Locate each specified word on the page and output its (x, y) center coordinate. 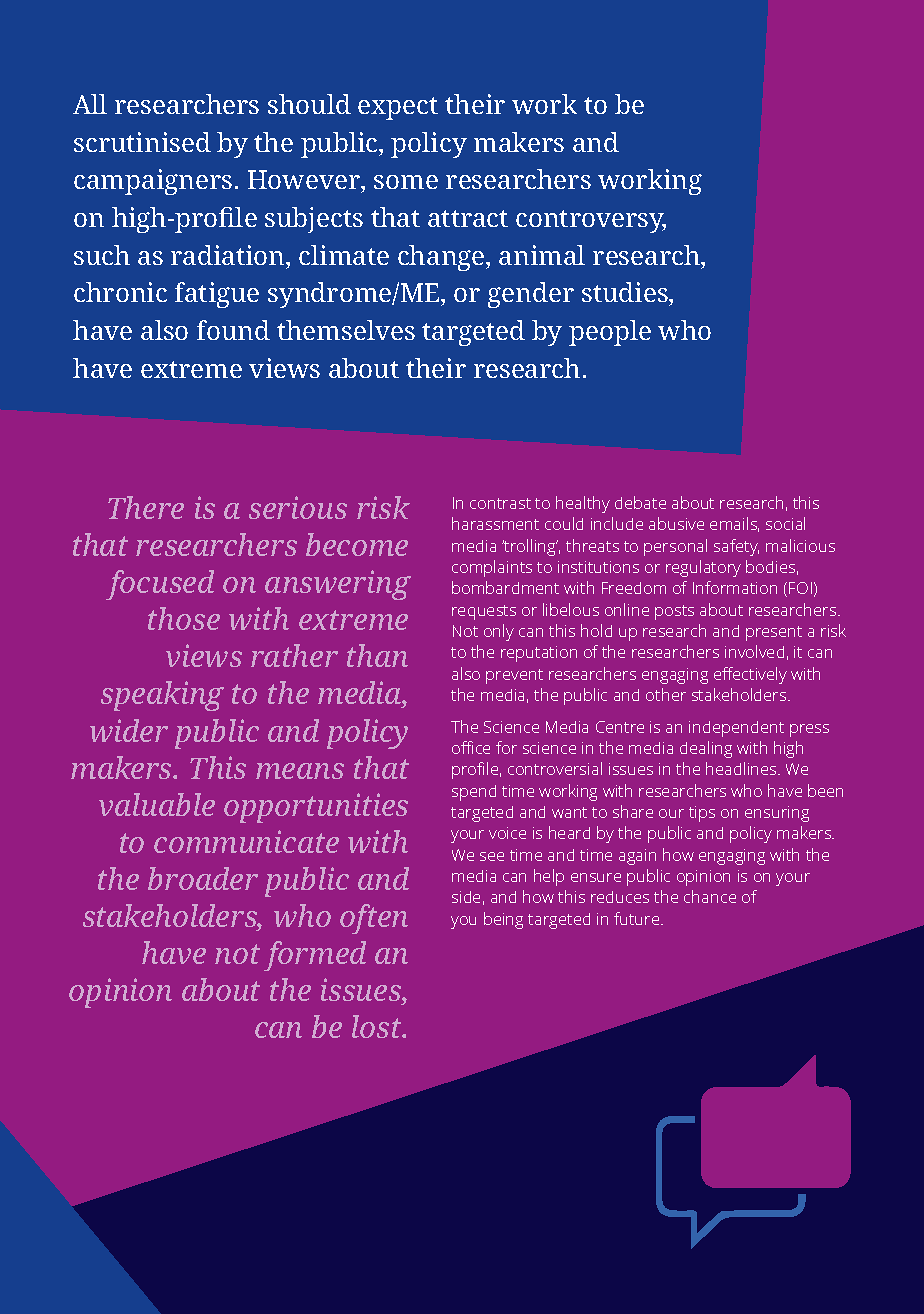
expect (398, 108)
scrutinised (142, 142)
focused (160, 585)
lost (378, 1026)
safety (736, 547)
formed (315, 956)
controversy (591, 221)
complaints (492, 568)
